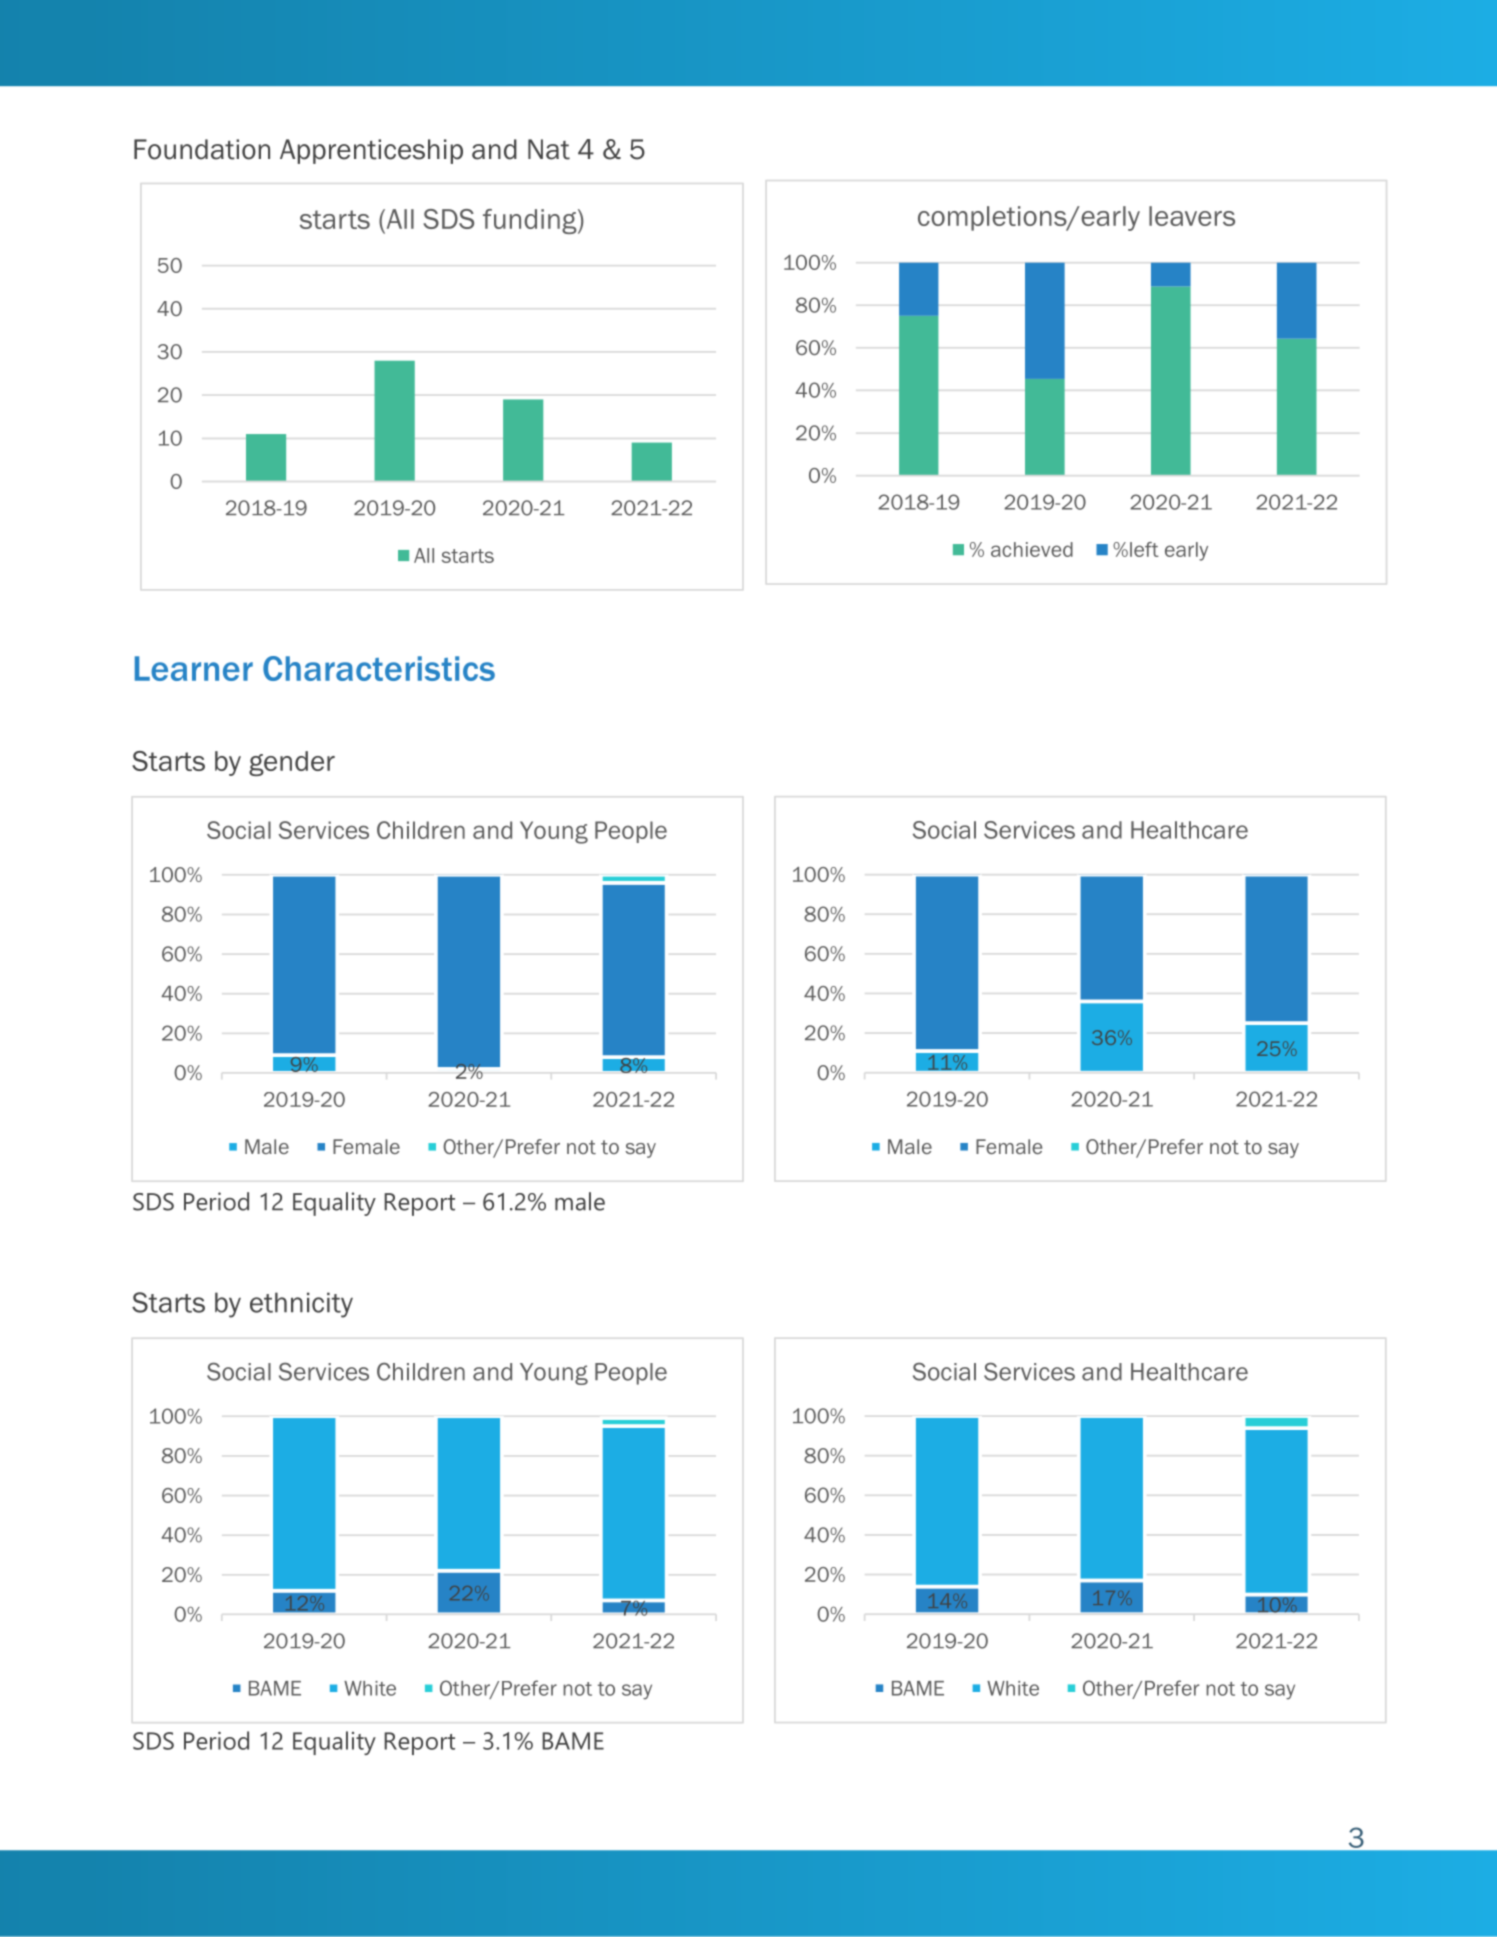 The image size is (1497, 1937). What do you see at coordinates (371, 151) in the document?
I see `Apprenticeship` at bounding box center [371, 151].
